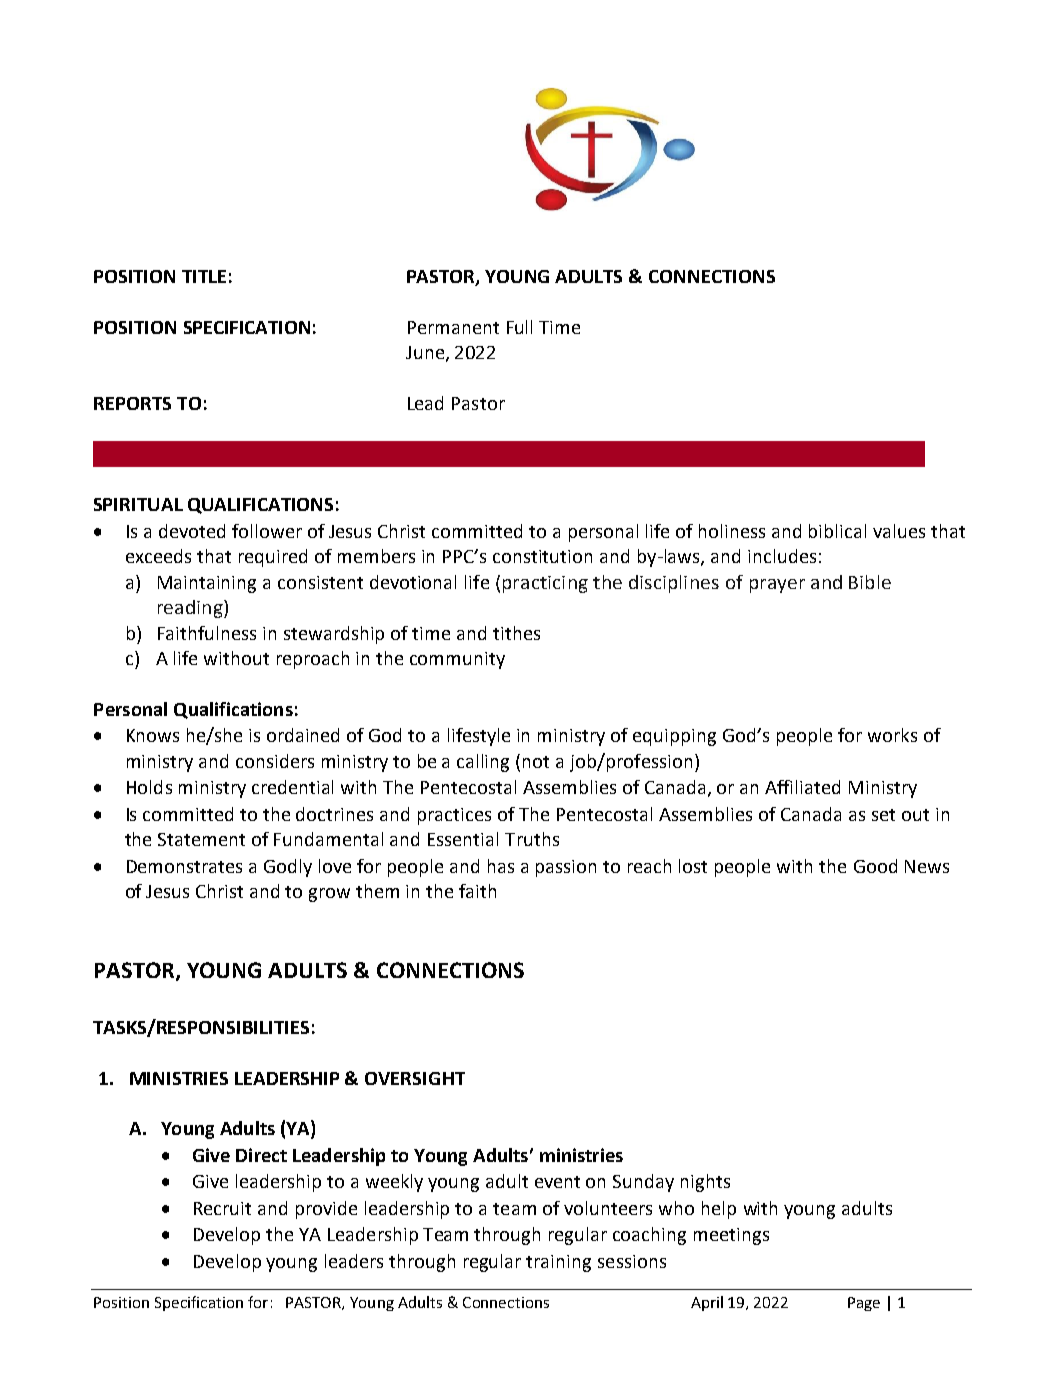 The height and width of the screenshot is (1374, 1062). Describe the element at coordinates (875, 866) in the screenshot. I see `Good` at that location.
